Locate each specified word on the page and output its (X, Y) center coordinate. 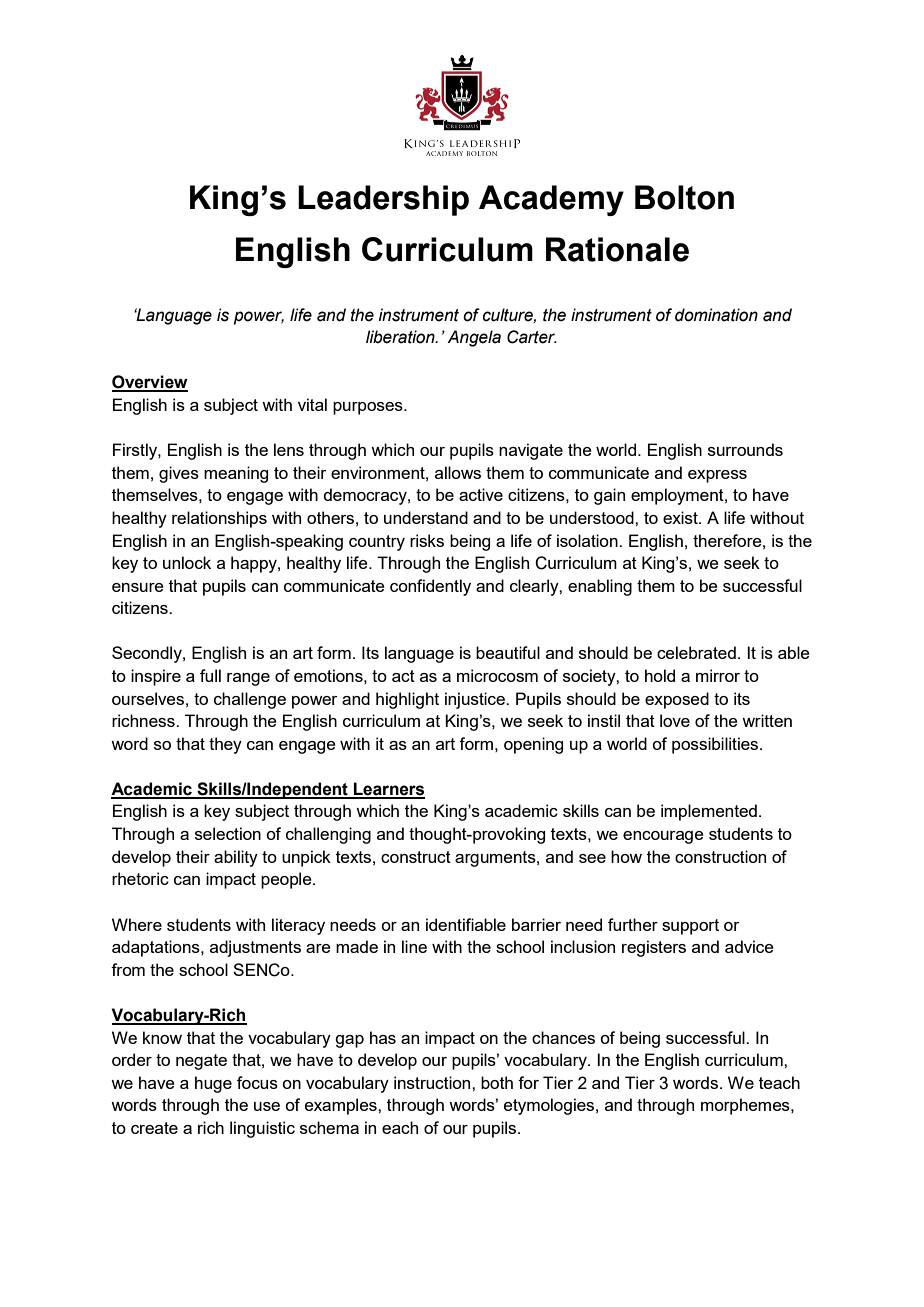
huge (213, 1084)
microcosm (497, 675)
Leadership (383, 200)
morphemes (746, 1106)
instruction (433, 1082)
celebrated (696, 652)
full (210, 675)
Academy (551, 200)
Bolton (684, 197)
